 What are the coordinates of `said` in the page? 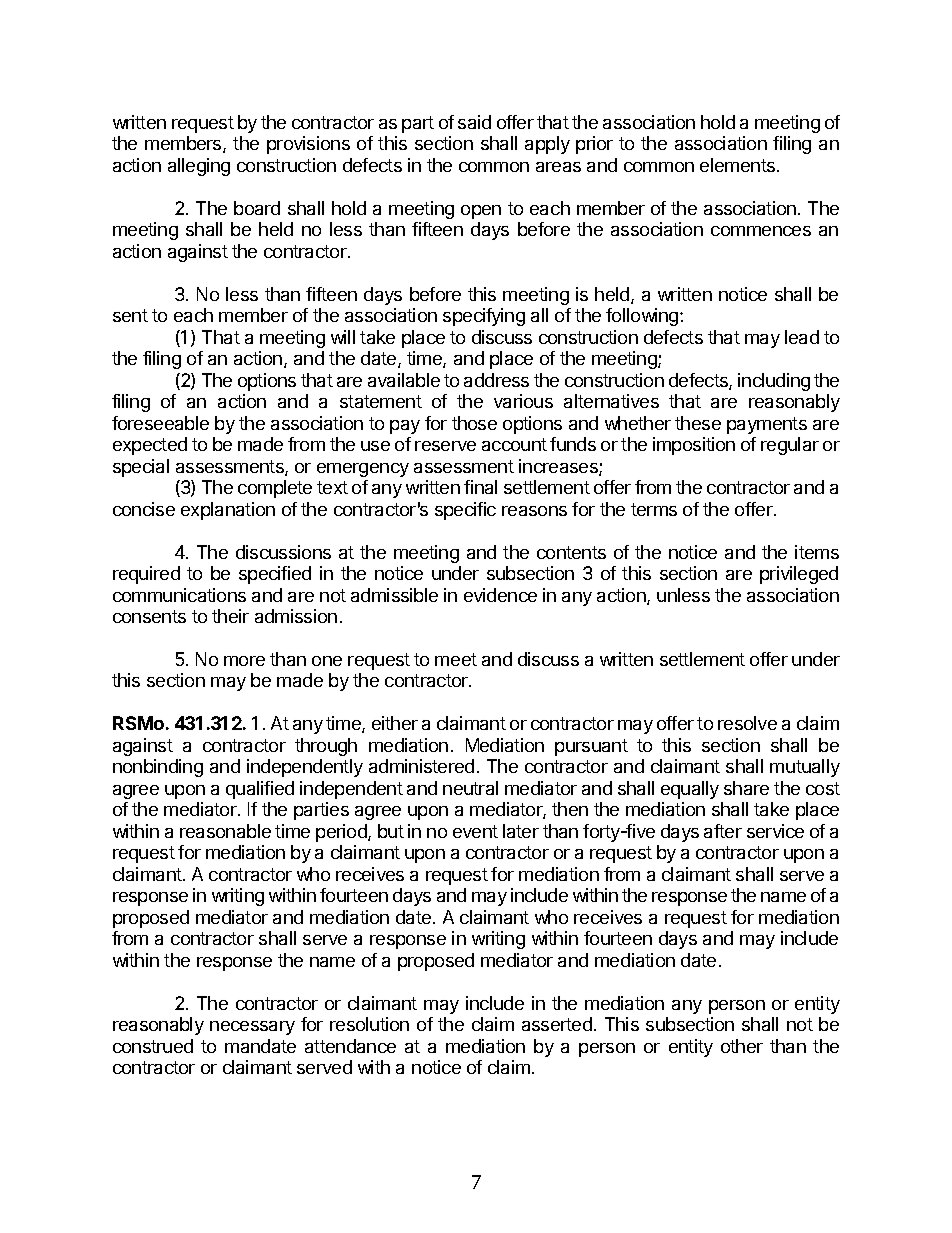 It's located at (474, 122).
